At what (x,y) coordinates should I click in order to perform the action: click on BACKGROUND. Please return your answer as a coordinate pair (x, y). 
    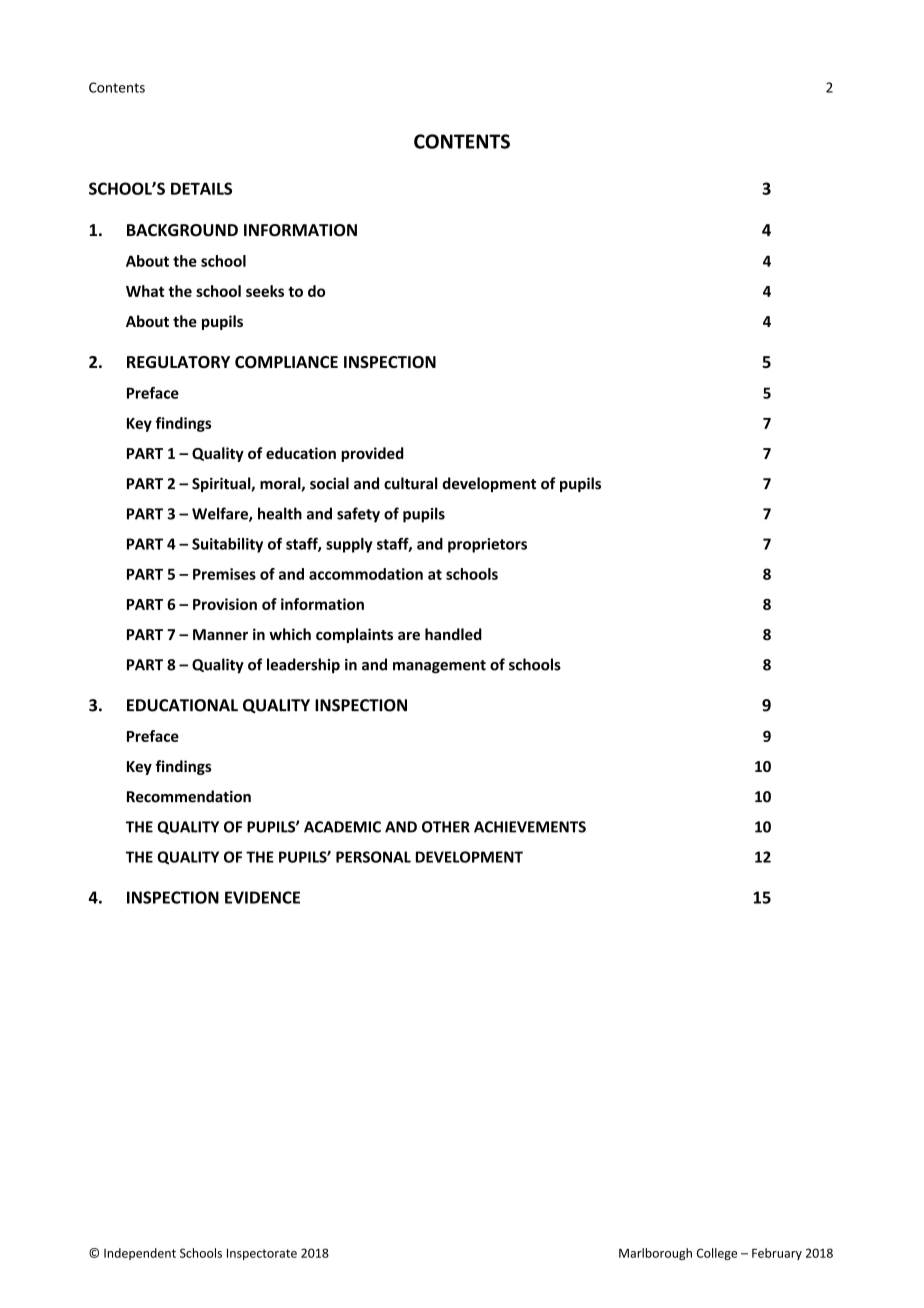
    Looking at the image, I should click on (182, 230).
